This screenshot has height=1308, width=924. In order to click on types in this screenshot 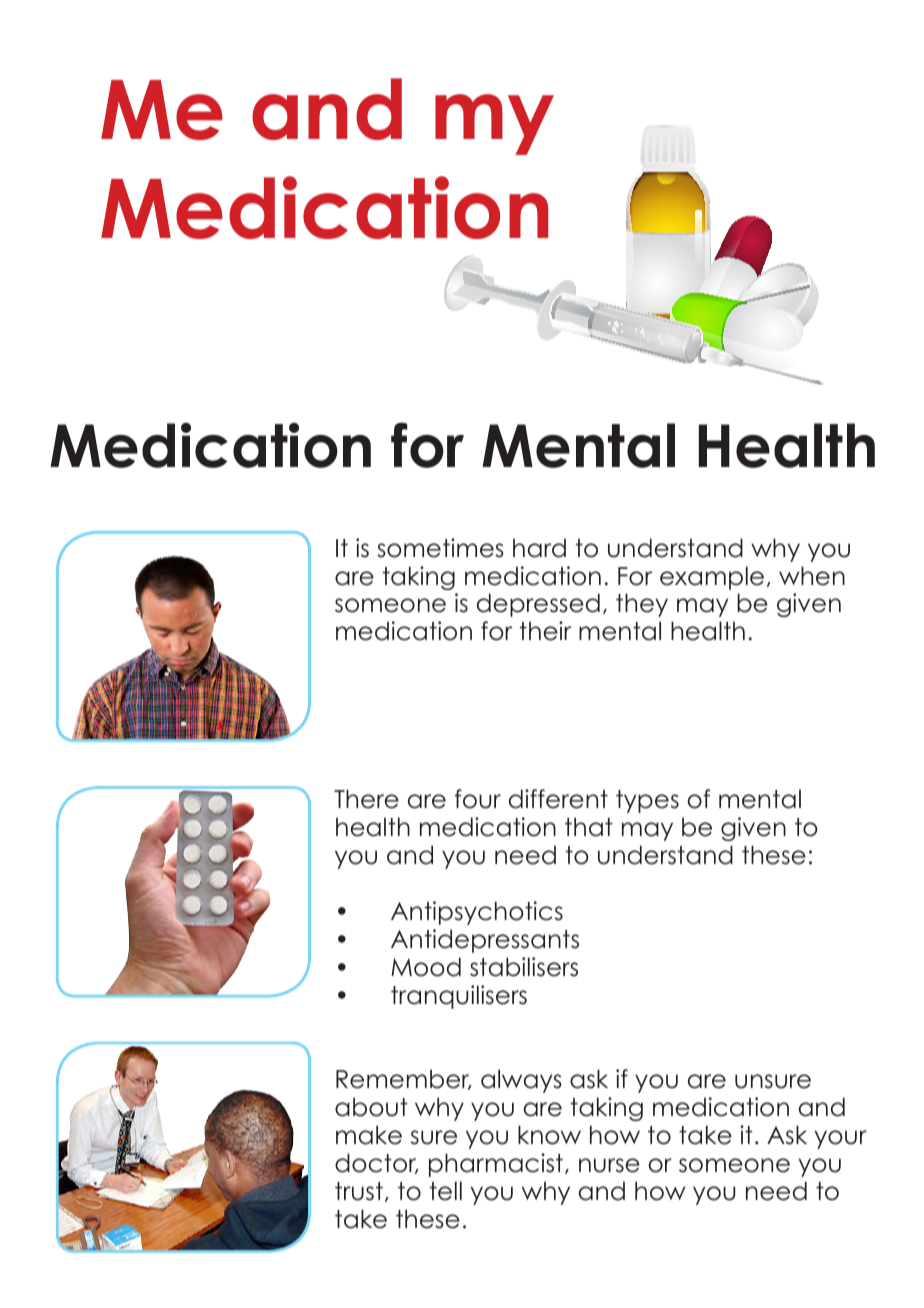, I will do `click(647, 801)`.
